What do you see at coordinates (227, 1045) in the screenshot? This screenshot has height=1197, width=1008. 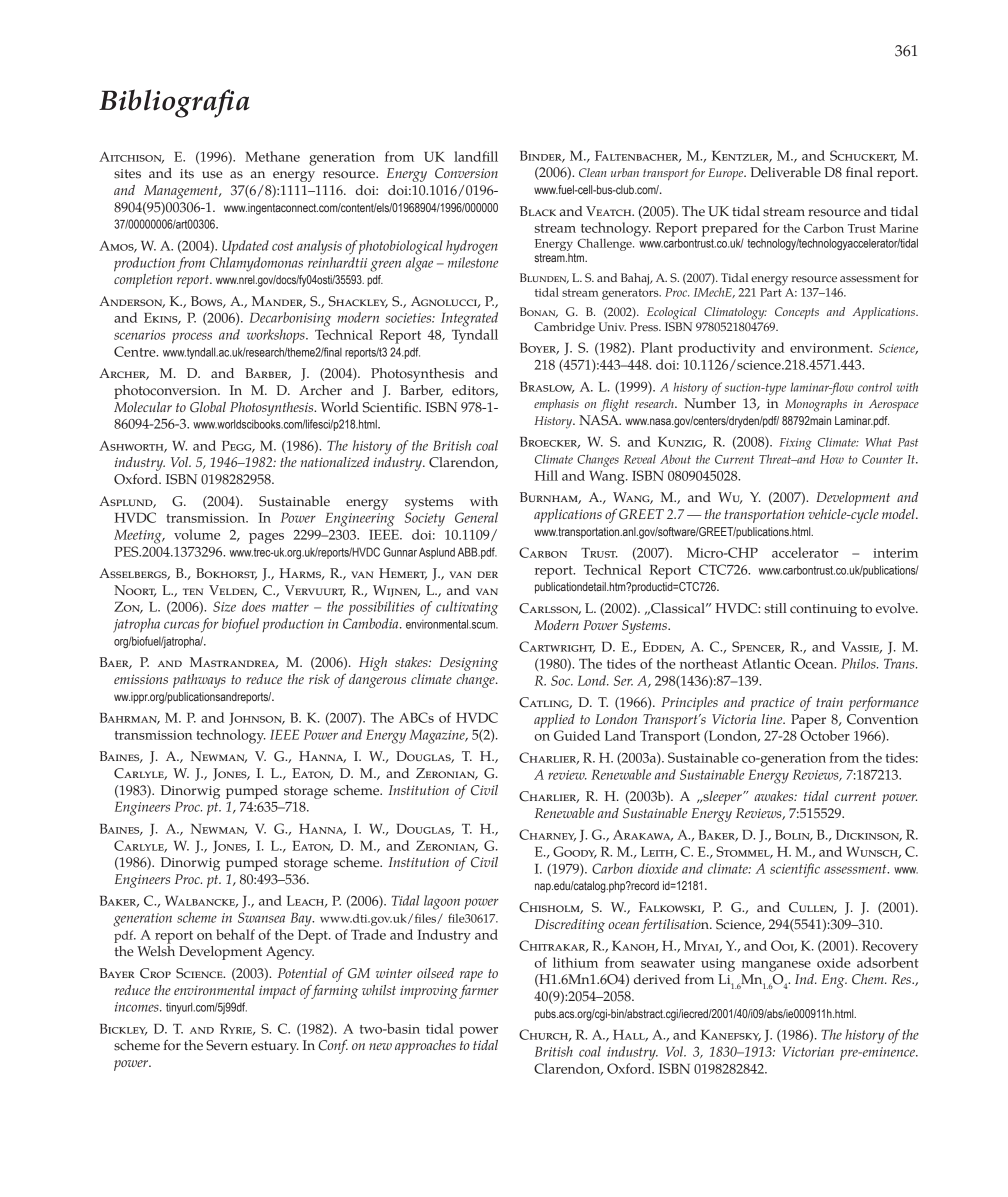 I see `Severn` at bounding box center [227, 1045].
